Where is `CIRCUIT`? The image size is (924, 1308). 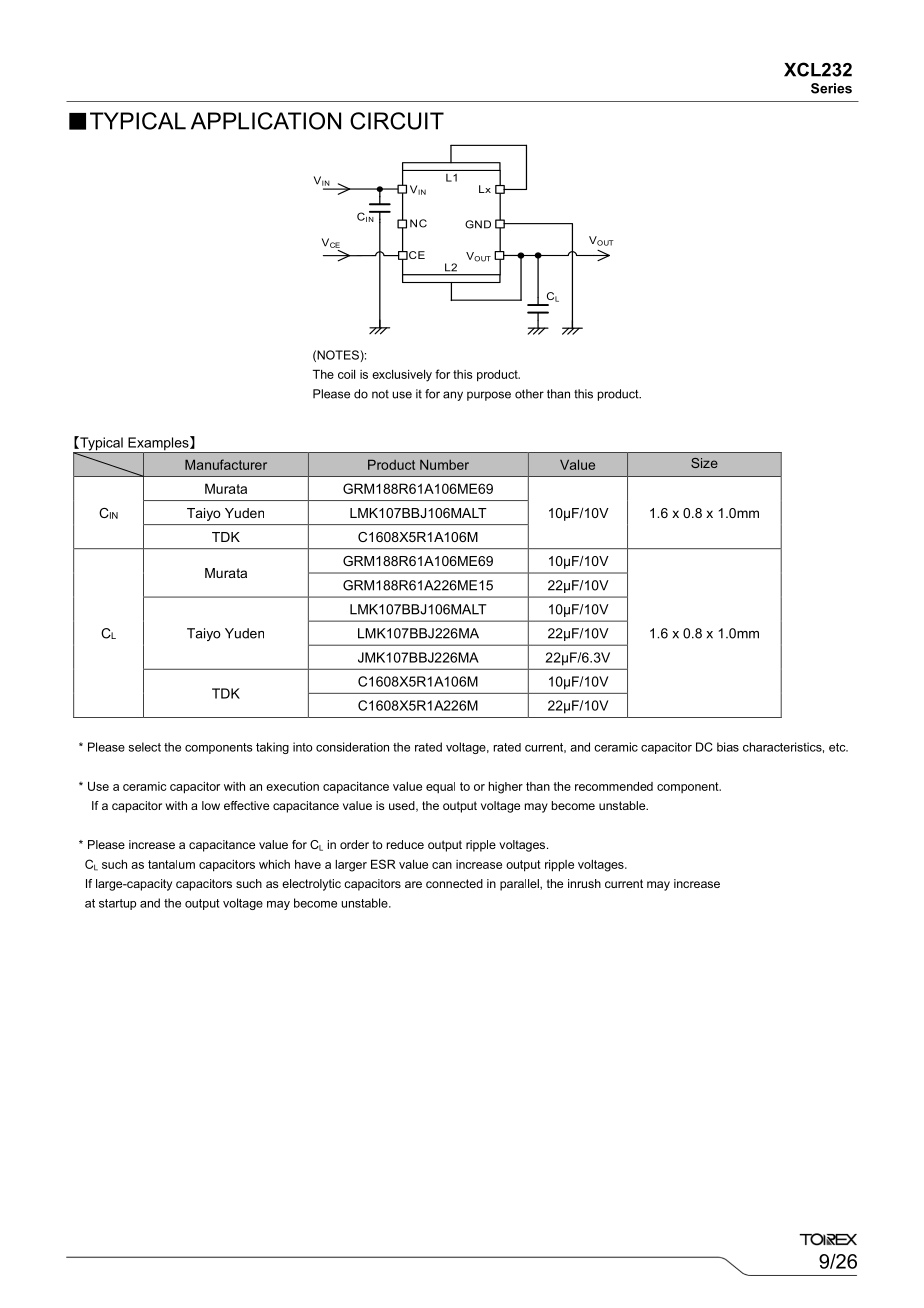 CIRCUIT is located at coordinates (397, 121).
